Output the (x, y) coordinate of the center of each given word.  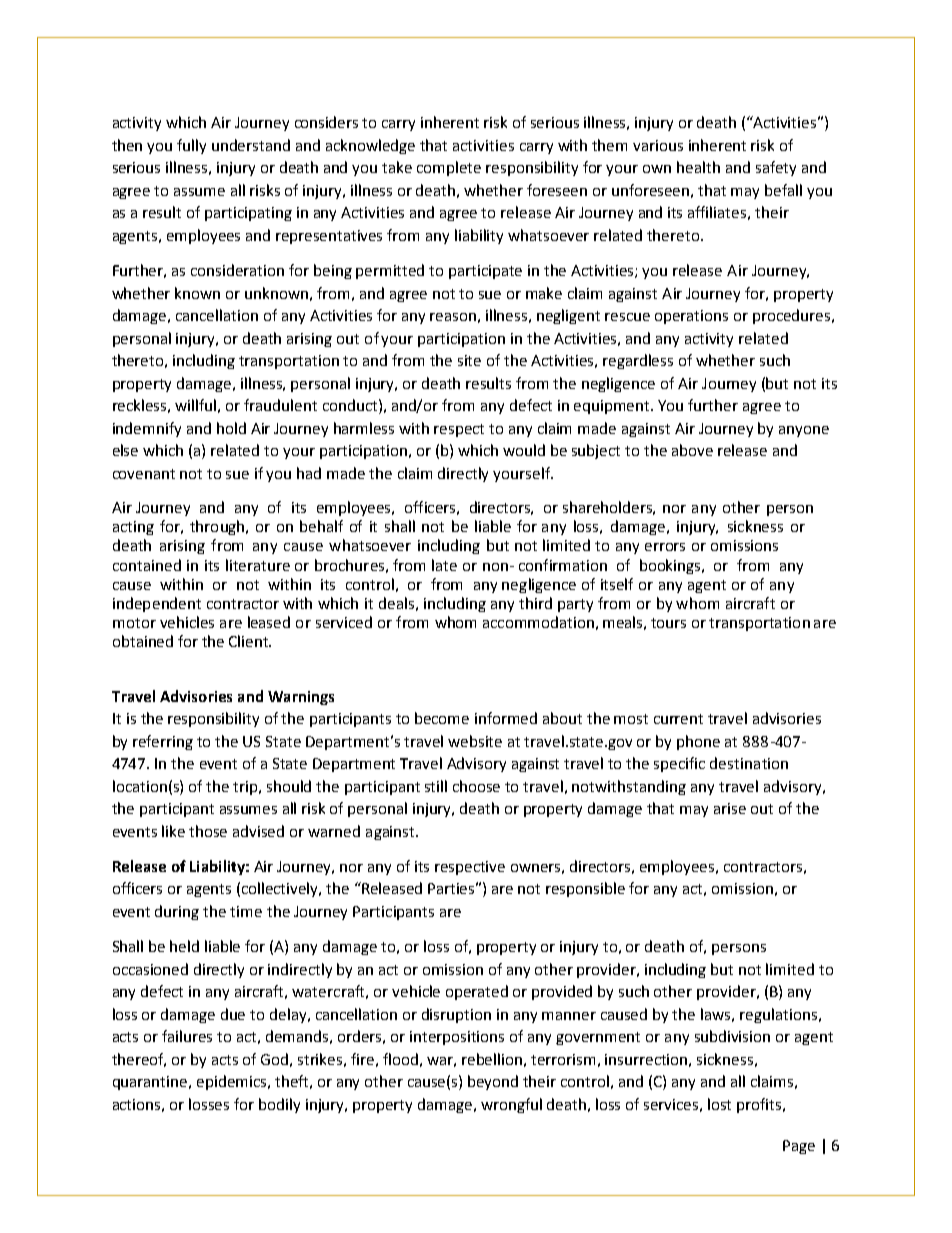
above (692, 450)
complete (449, 168)
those (208, 831)
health (698, 167)
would (524, 450)
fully (191, 146)
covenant (144, 474)
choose (476, 786)
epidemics (233, 1082)
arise (730, 808)
